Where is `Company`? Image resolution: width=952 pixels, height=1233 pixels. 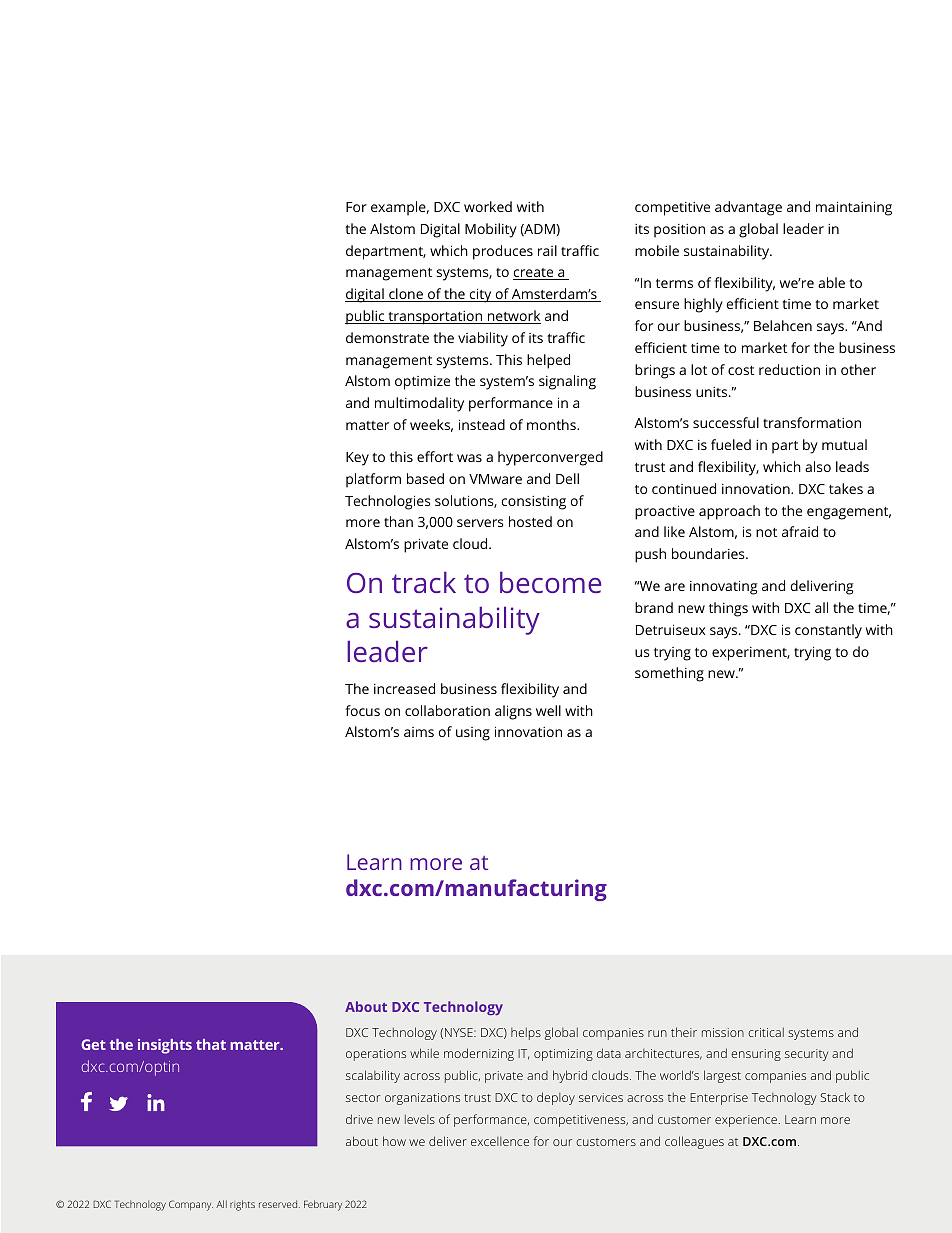 Company is located at coordinates (191, 1205).
